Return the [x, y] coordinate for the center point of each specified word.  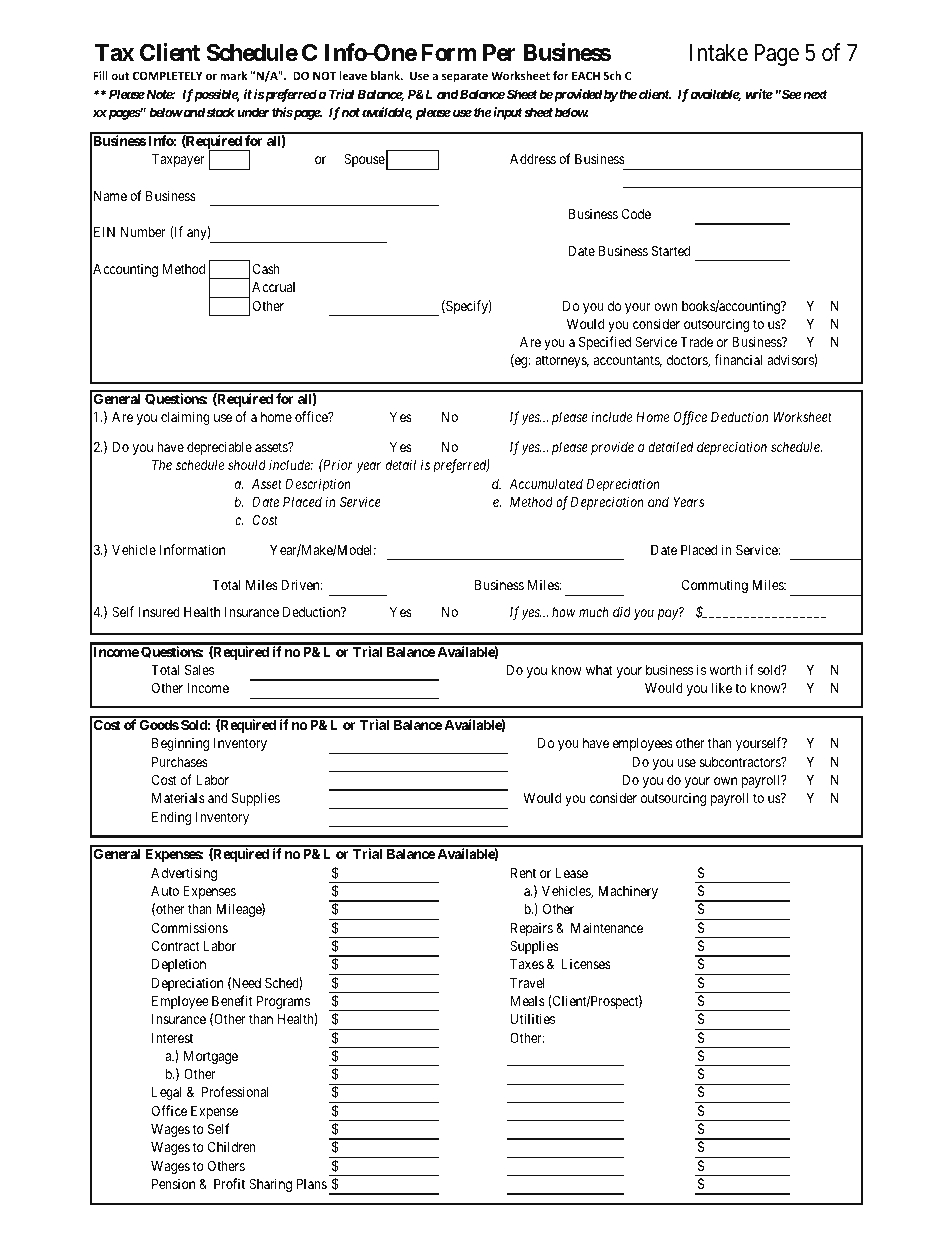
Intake [719, 53]
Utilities [533, 1018]
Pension [173, 1183]
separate [465, 77]
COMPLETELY [167, 75]
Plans [312, 1183]
